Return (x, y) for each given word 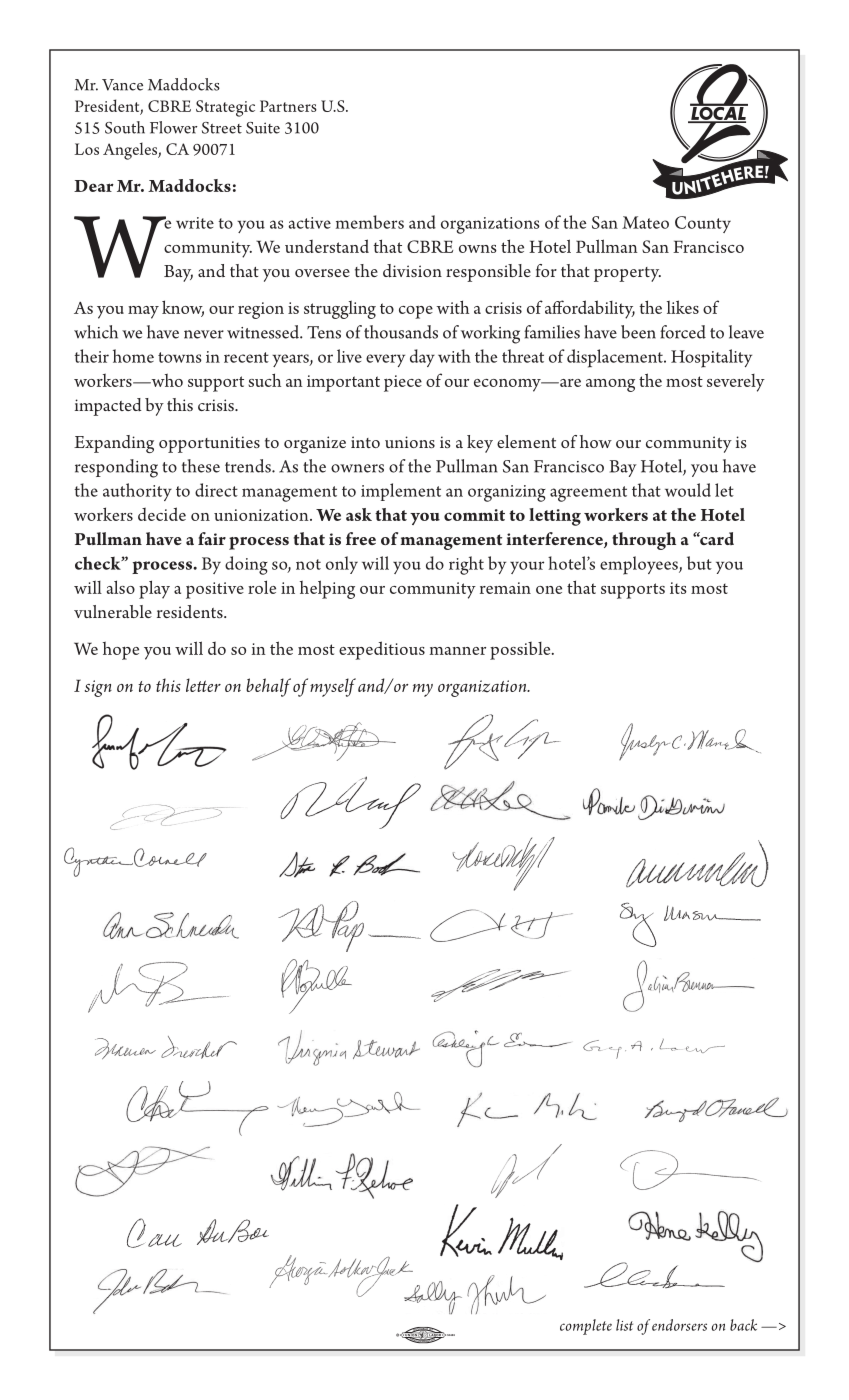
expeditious (382, 650)
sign (98, 688)
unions (410, 442)
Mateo (645, 222)
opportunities (209, 444)
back (743, 1325)
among (610, 385)
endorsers (679, 1325)
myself (333, 687)
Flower (173, 127)
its (678, 588)
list (624, 1325)
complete (586, 1327)
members (370, 222)
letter (203, 685)
